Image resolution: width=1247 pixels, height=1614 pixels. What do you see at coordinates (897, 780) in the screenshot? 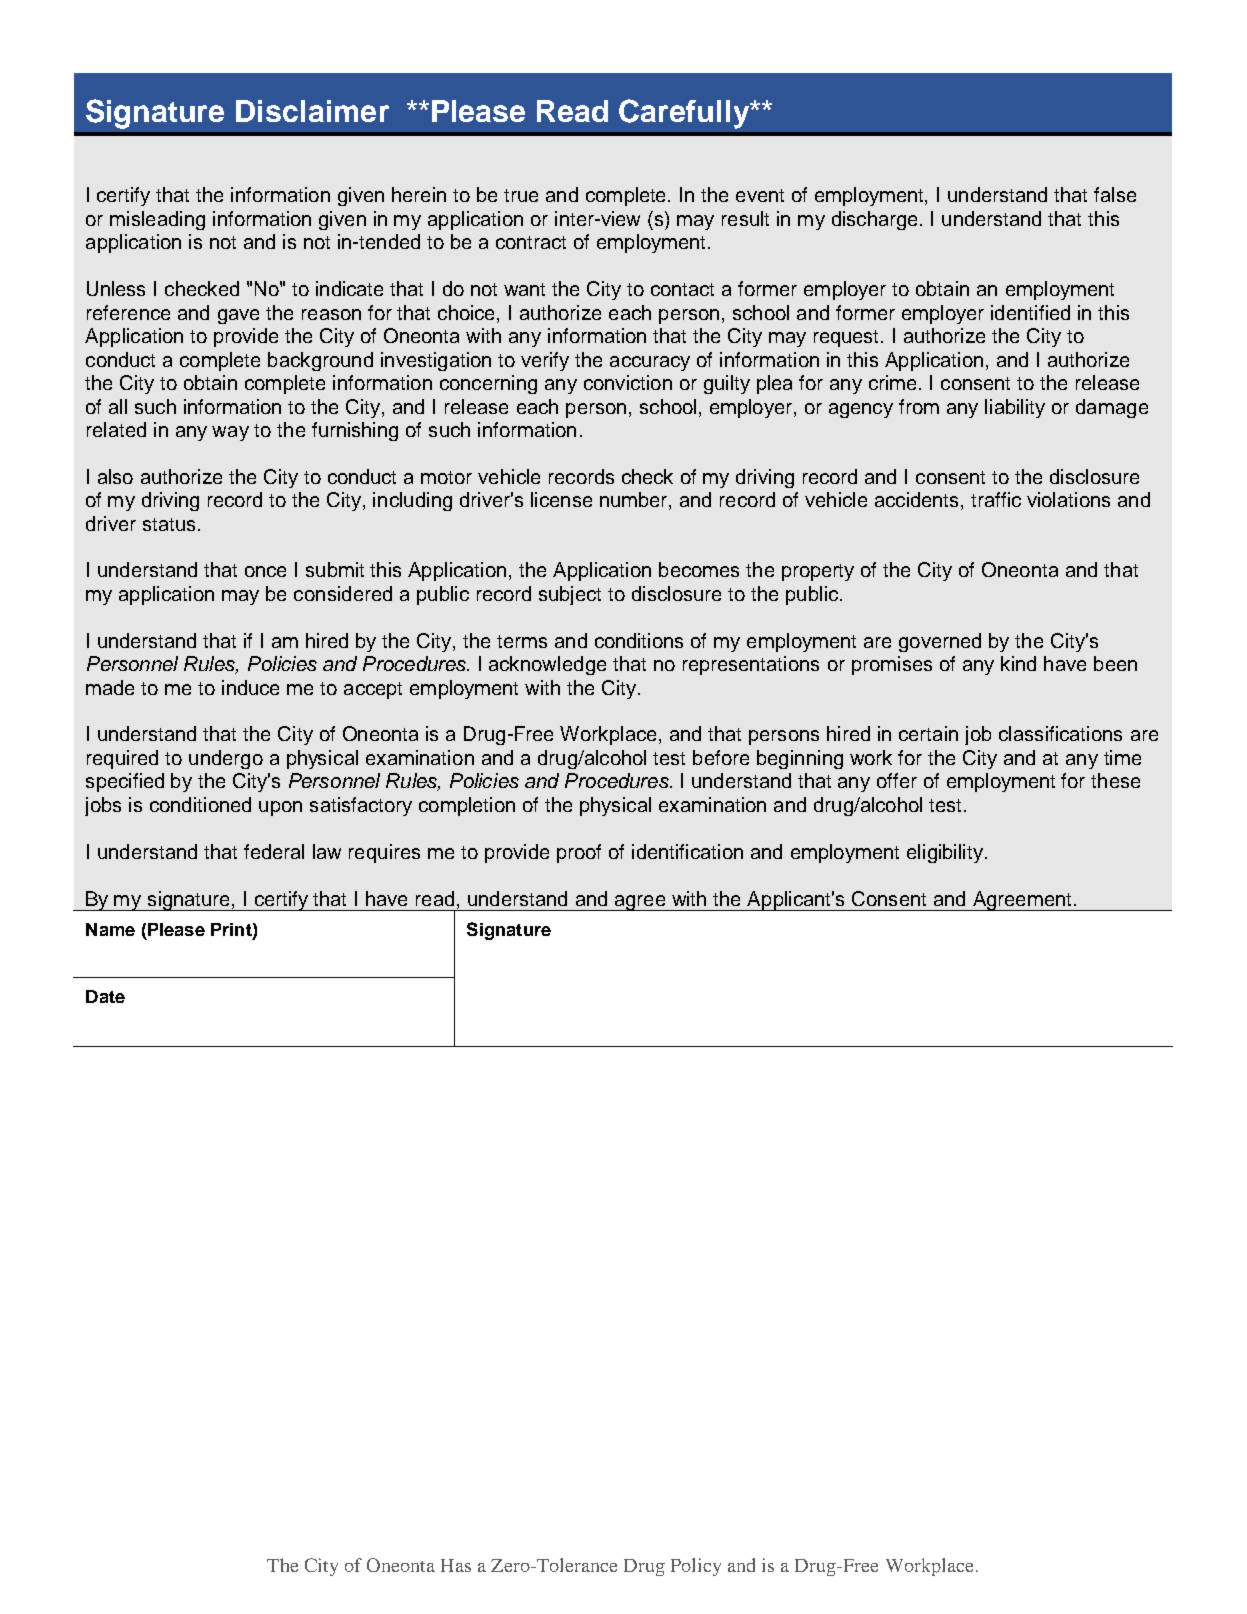
I see `offer` at bounding box center [897, 780].
